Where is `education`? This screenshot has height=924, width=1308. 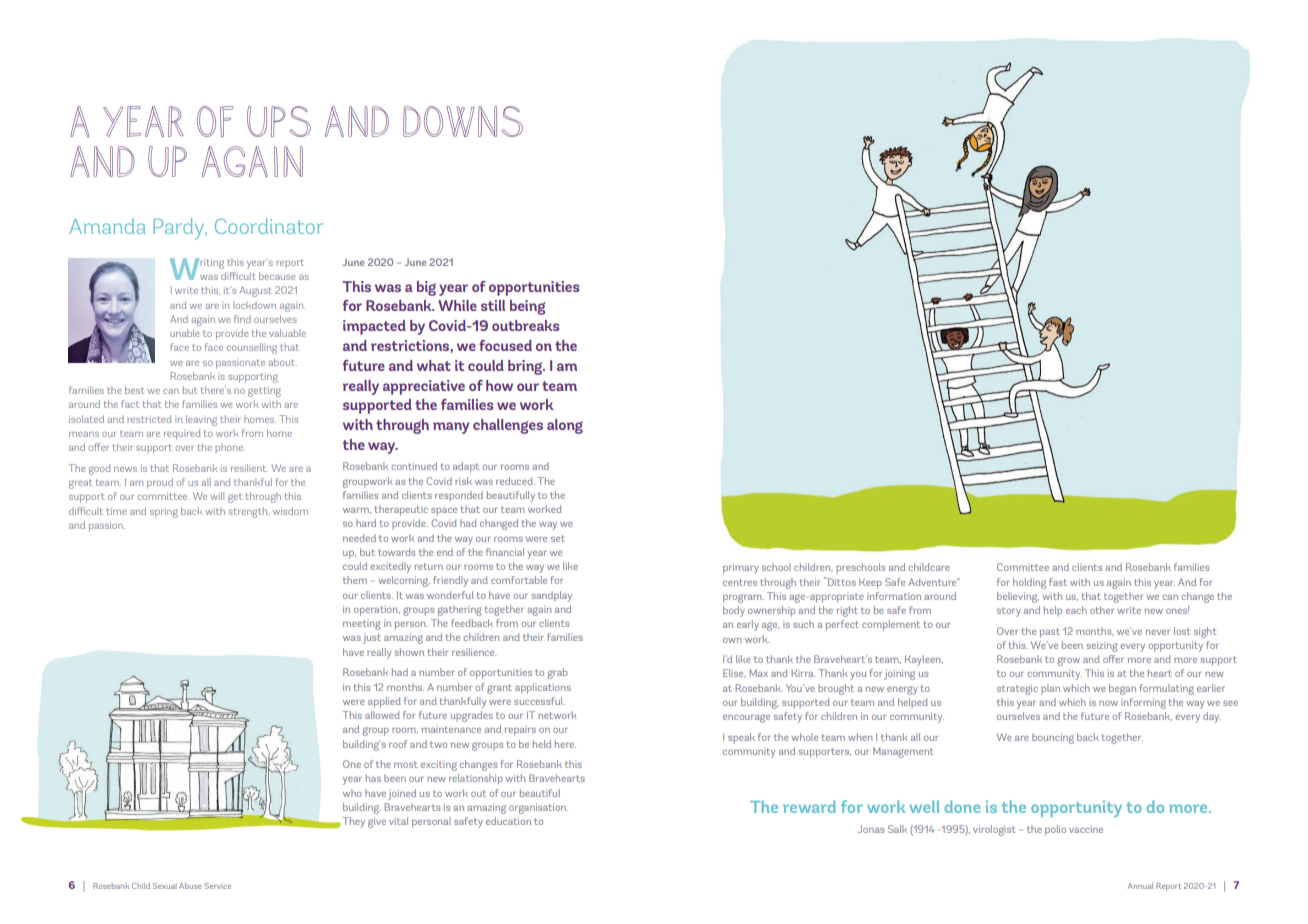 education is located at coordinates (508, 821).
